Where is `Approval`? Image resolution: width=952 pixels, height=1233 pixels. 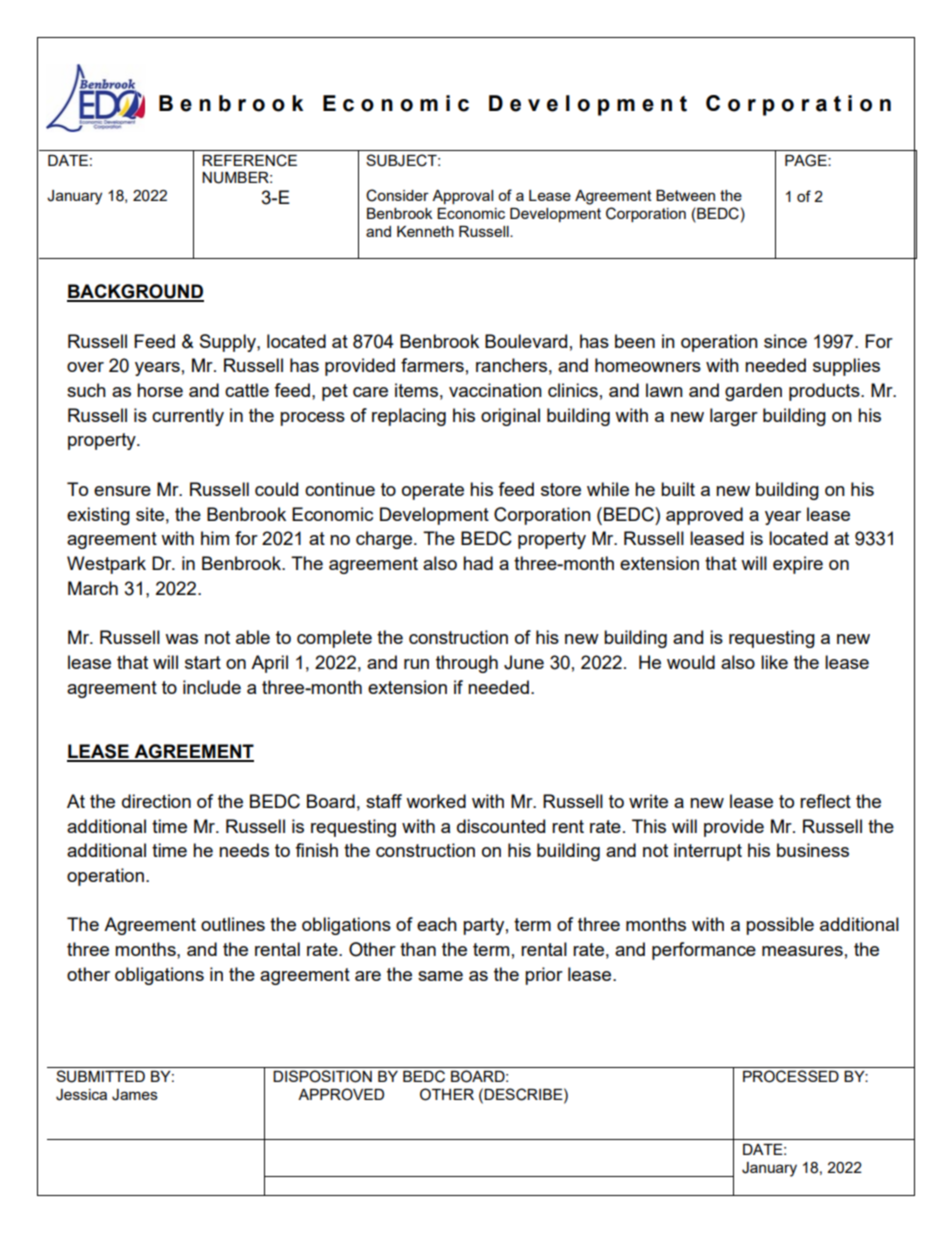 Approval is located at coordinates (462, 197).
